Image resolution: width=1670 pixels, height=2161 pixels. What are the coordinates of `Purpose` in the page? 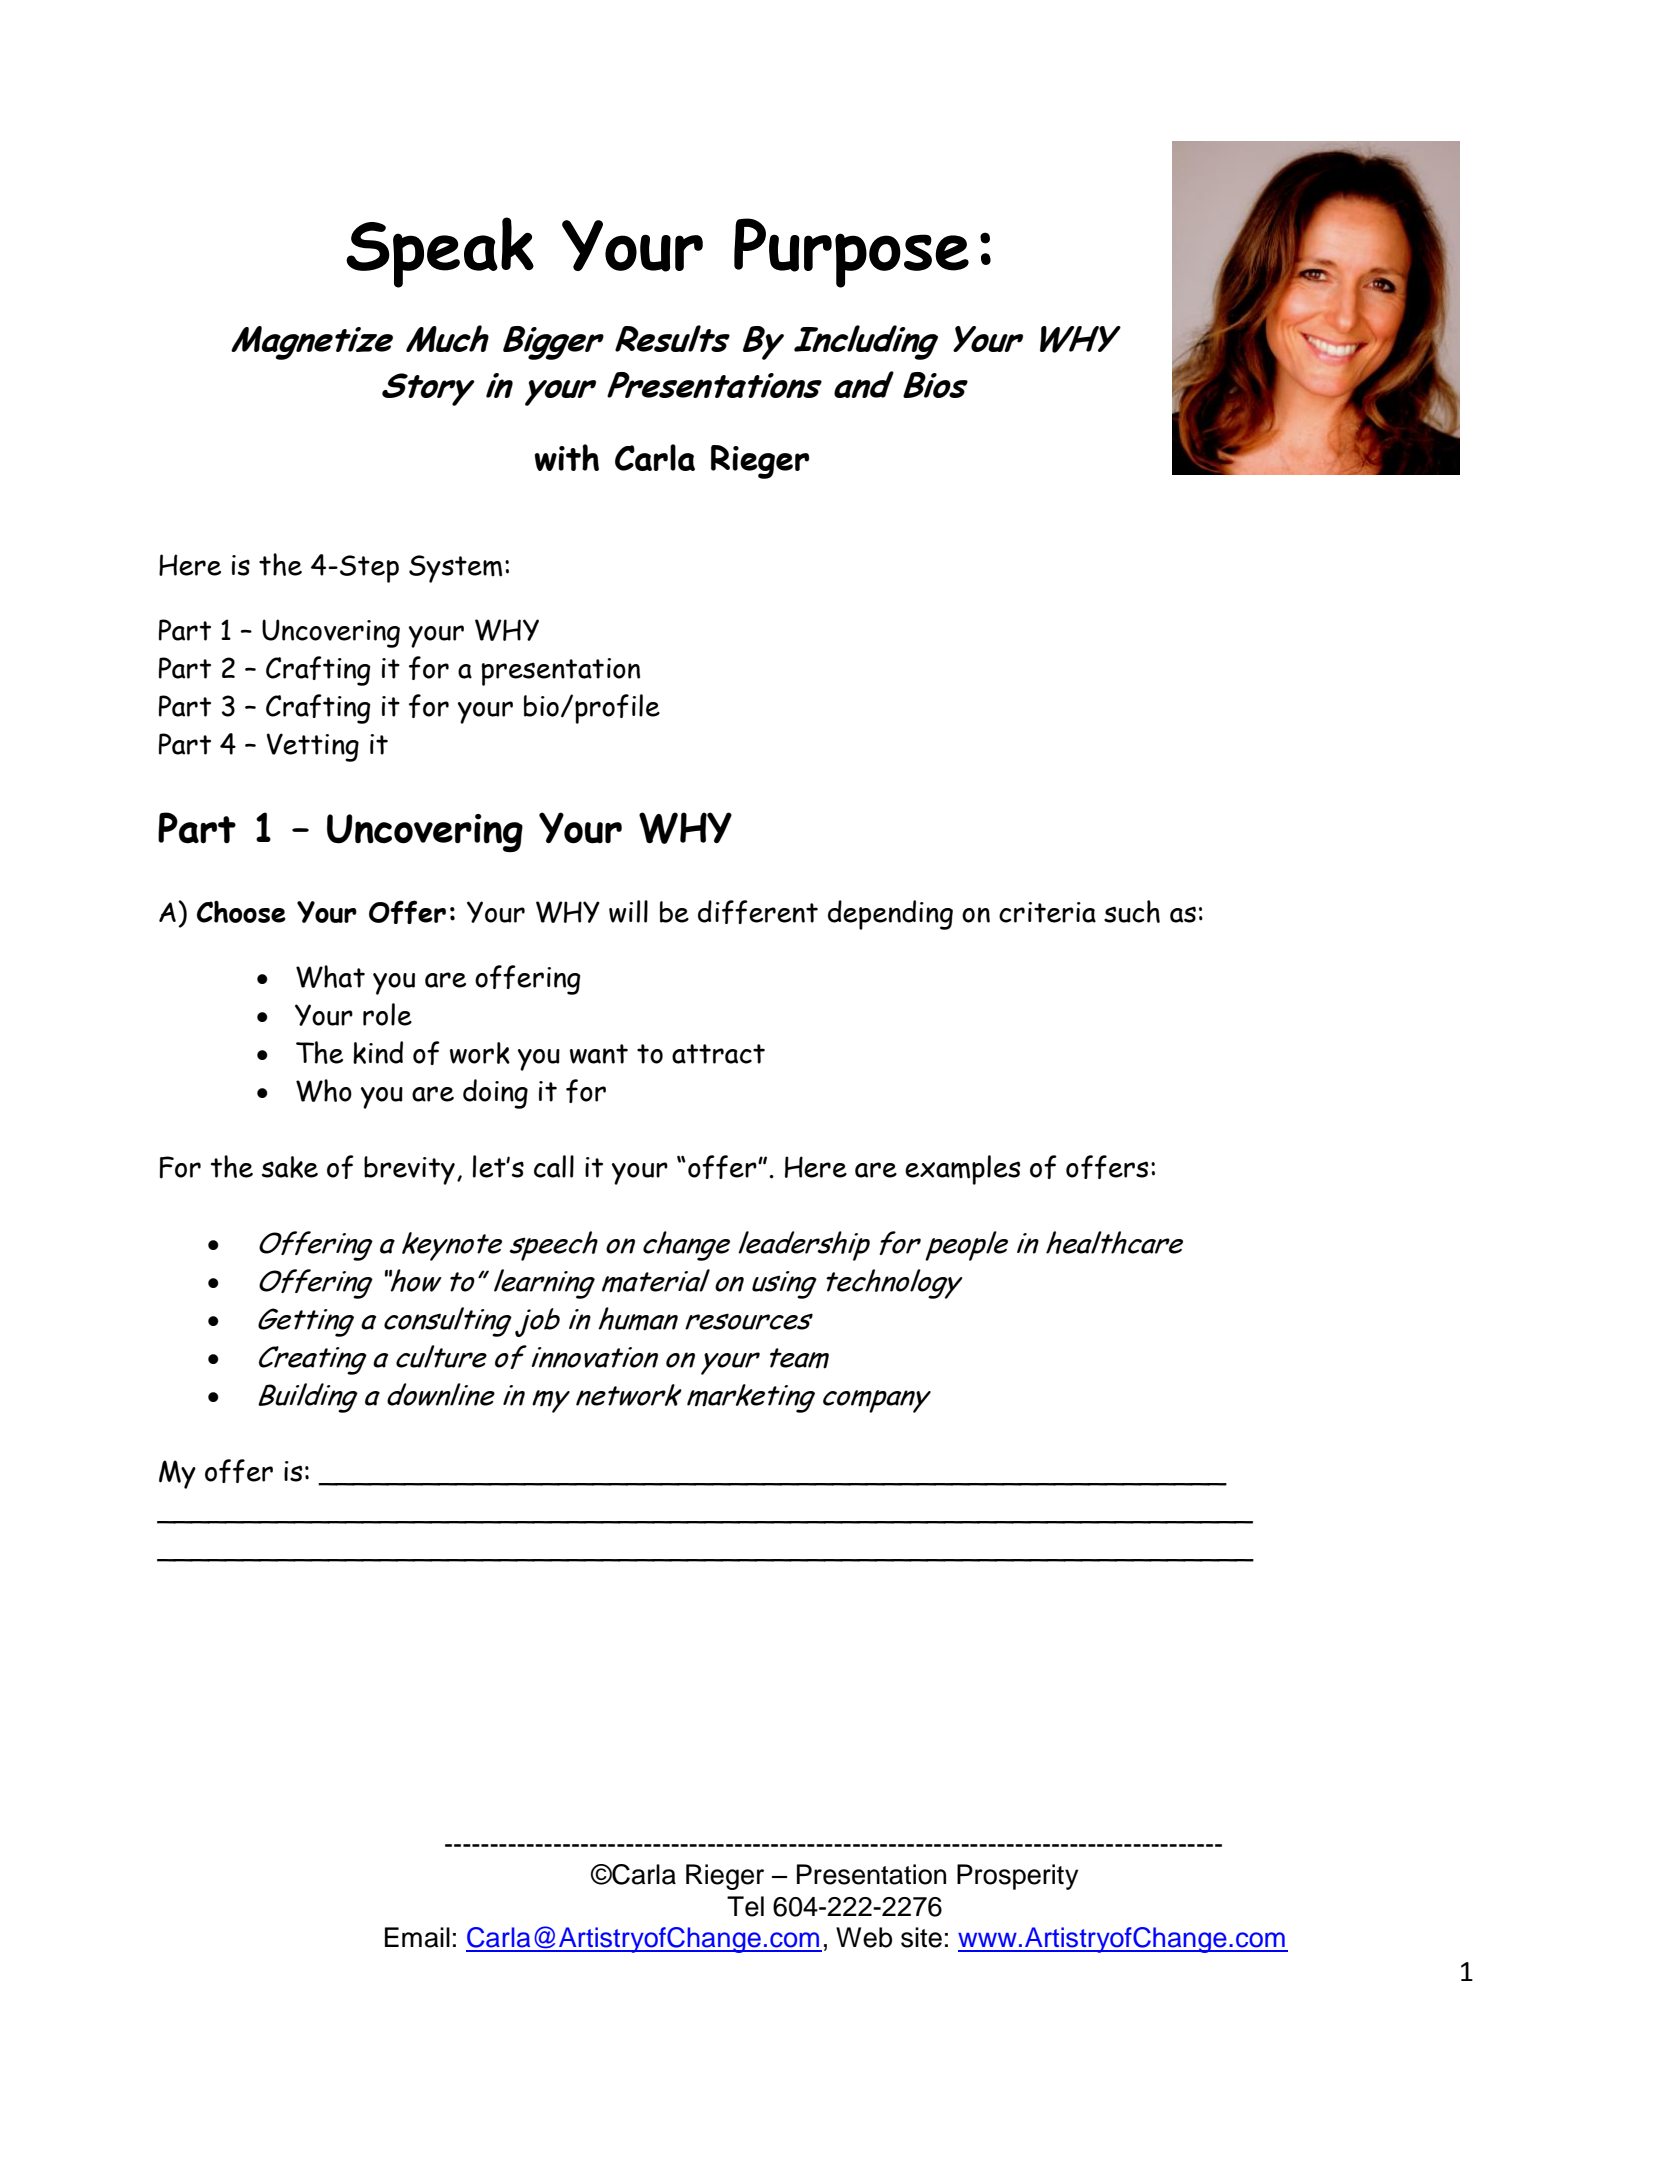 It's located at (851, 253).
